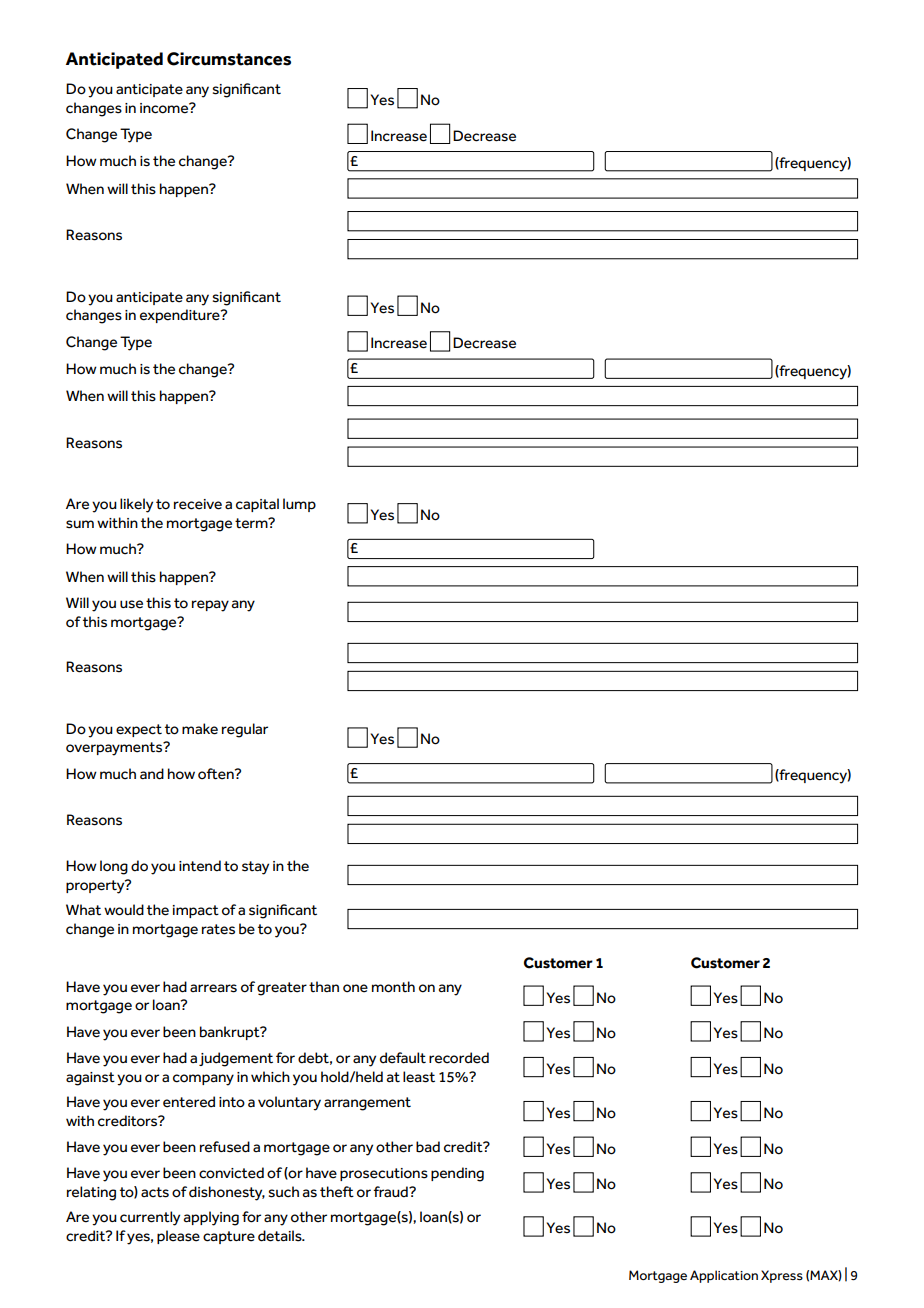  Describe the element at coordinates (299, 505) in the screenshot. I see `lump` at that location.
